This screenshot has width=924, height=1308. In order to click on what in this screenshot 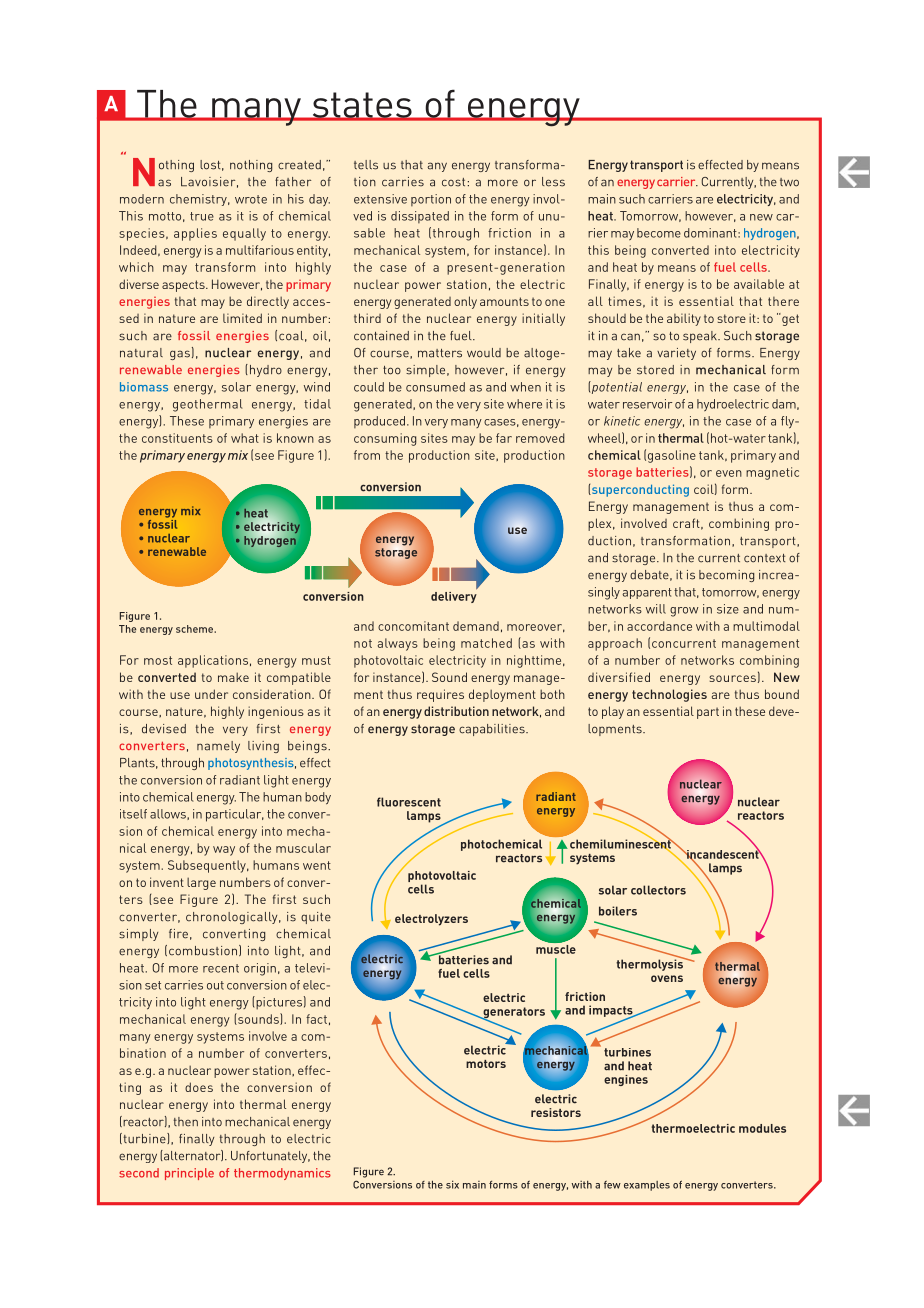, I will do `click(245, 438)`.
